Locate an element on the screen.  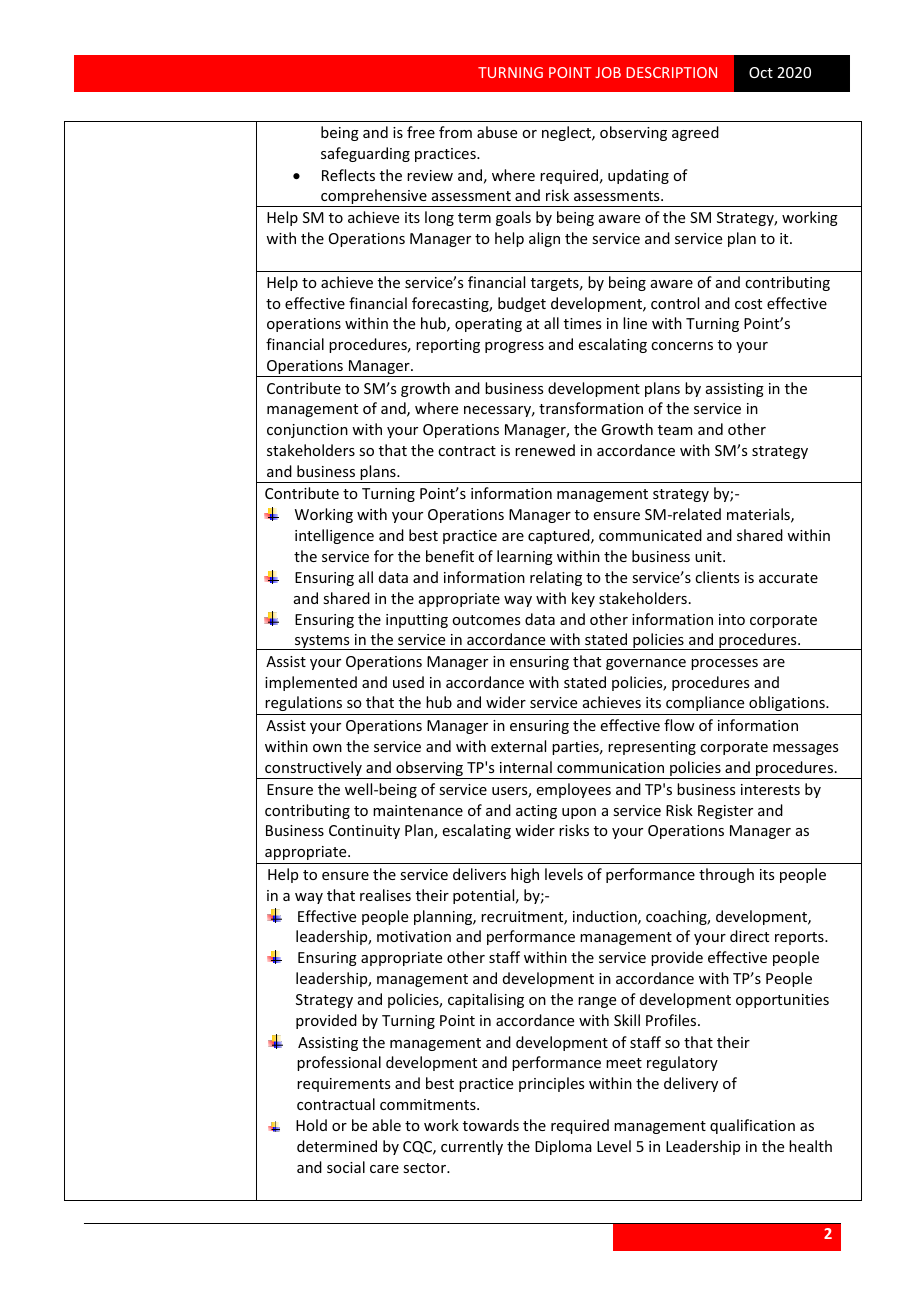
into is located at coordinates (732, 619).
